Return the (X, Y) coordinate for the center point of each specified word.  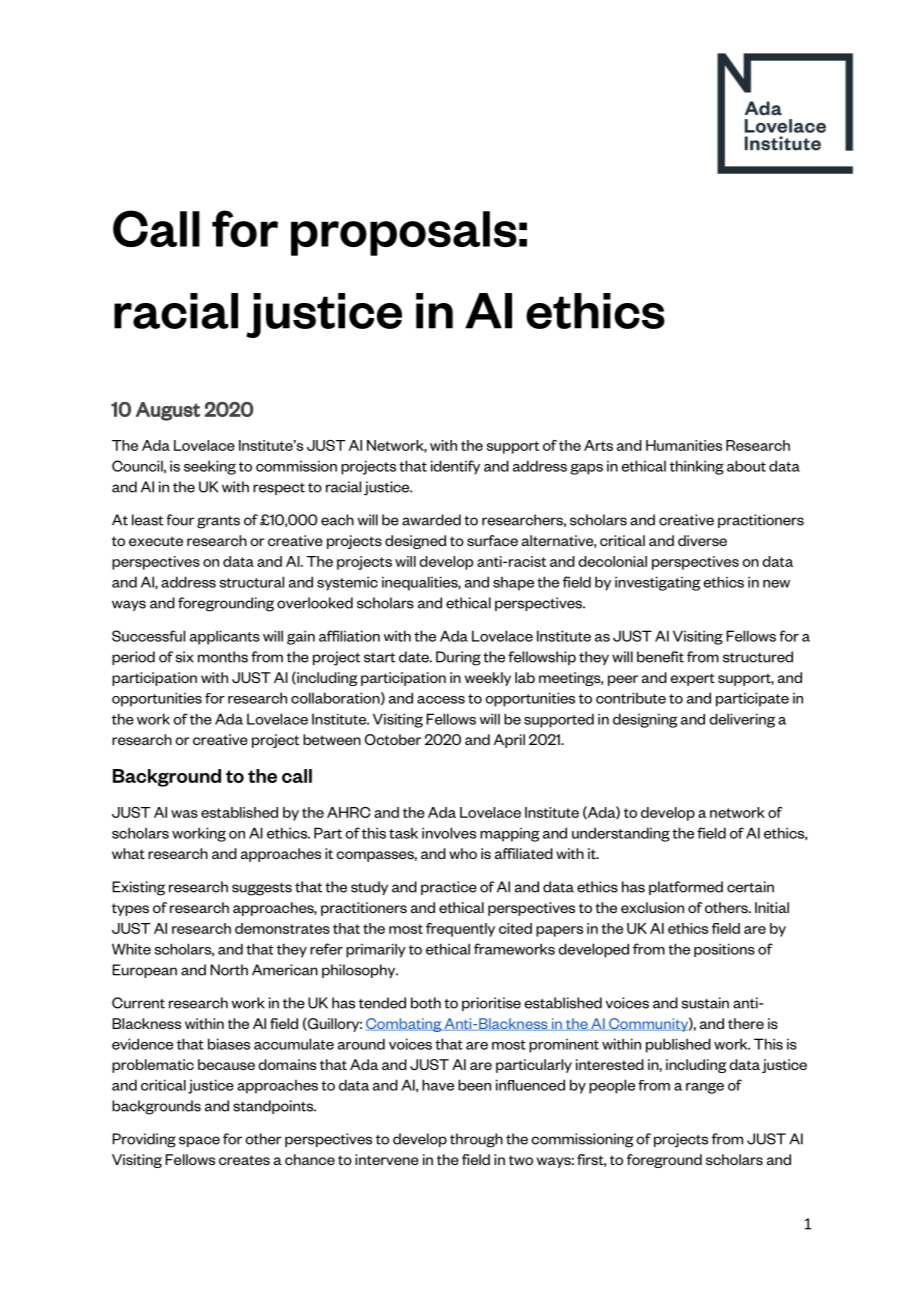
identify (455, 467)
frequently (460, 930)
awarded (431, 520)
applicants (225, 637)
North (229, 970)
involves (449, 833)
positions (724, 950)
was (184, 814)
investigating (657, 583)
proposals (404, 233)
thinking (697, 467)
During (458, 658)
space (199, 1141)
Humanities (684, 445)
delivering (742, 720)
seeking (210, 467)
